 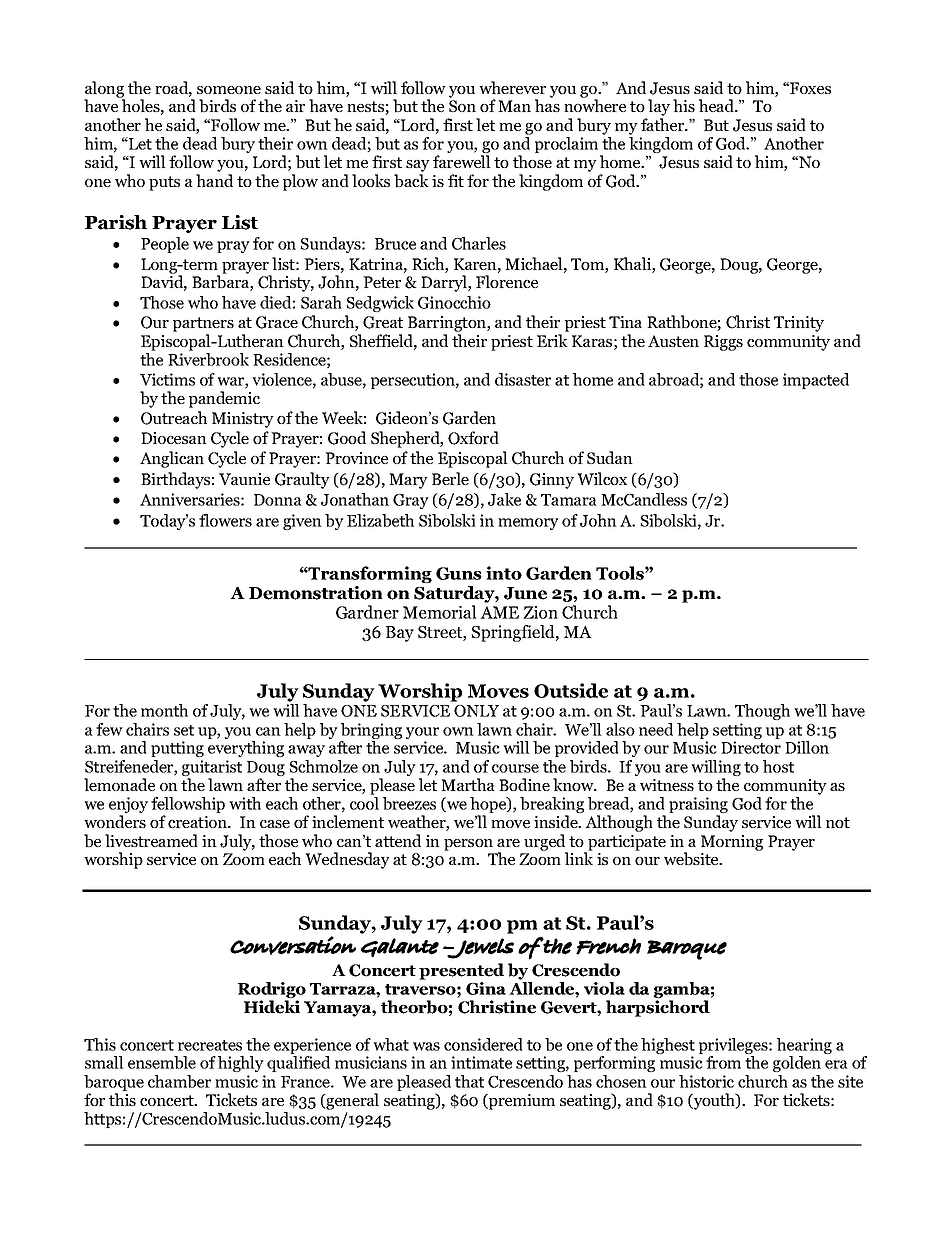 What do you see at coordinates (172, 459) in the screenshot?
I see `Anglican` at bounding box center [172, 459].
